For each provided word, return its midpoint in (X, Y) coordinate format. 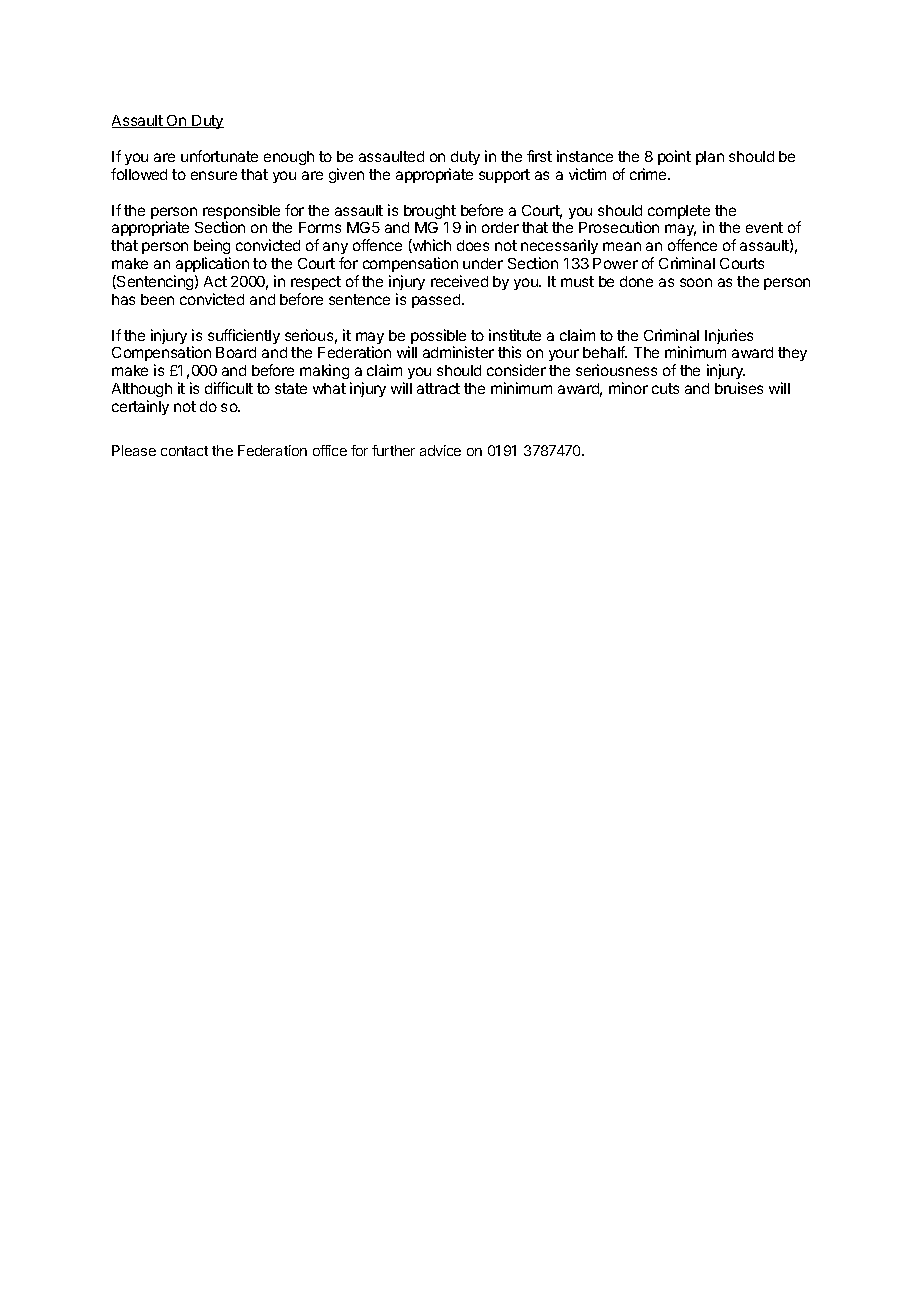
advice (440, 450)
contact (184, 451)
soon (696, 282)
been (157, 299)
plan (710, 158)
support (504, 176)
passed (437, 301)
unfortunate (219, 156)
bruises (739, 388)
